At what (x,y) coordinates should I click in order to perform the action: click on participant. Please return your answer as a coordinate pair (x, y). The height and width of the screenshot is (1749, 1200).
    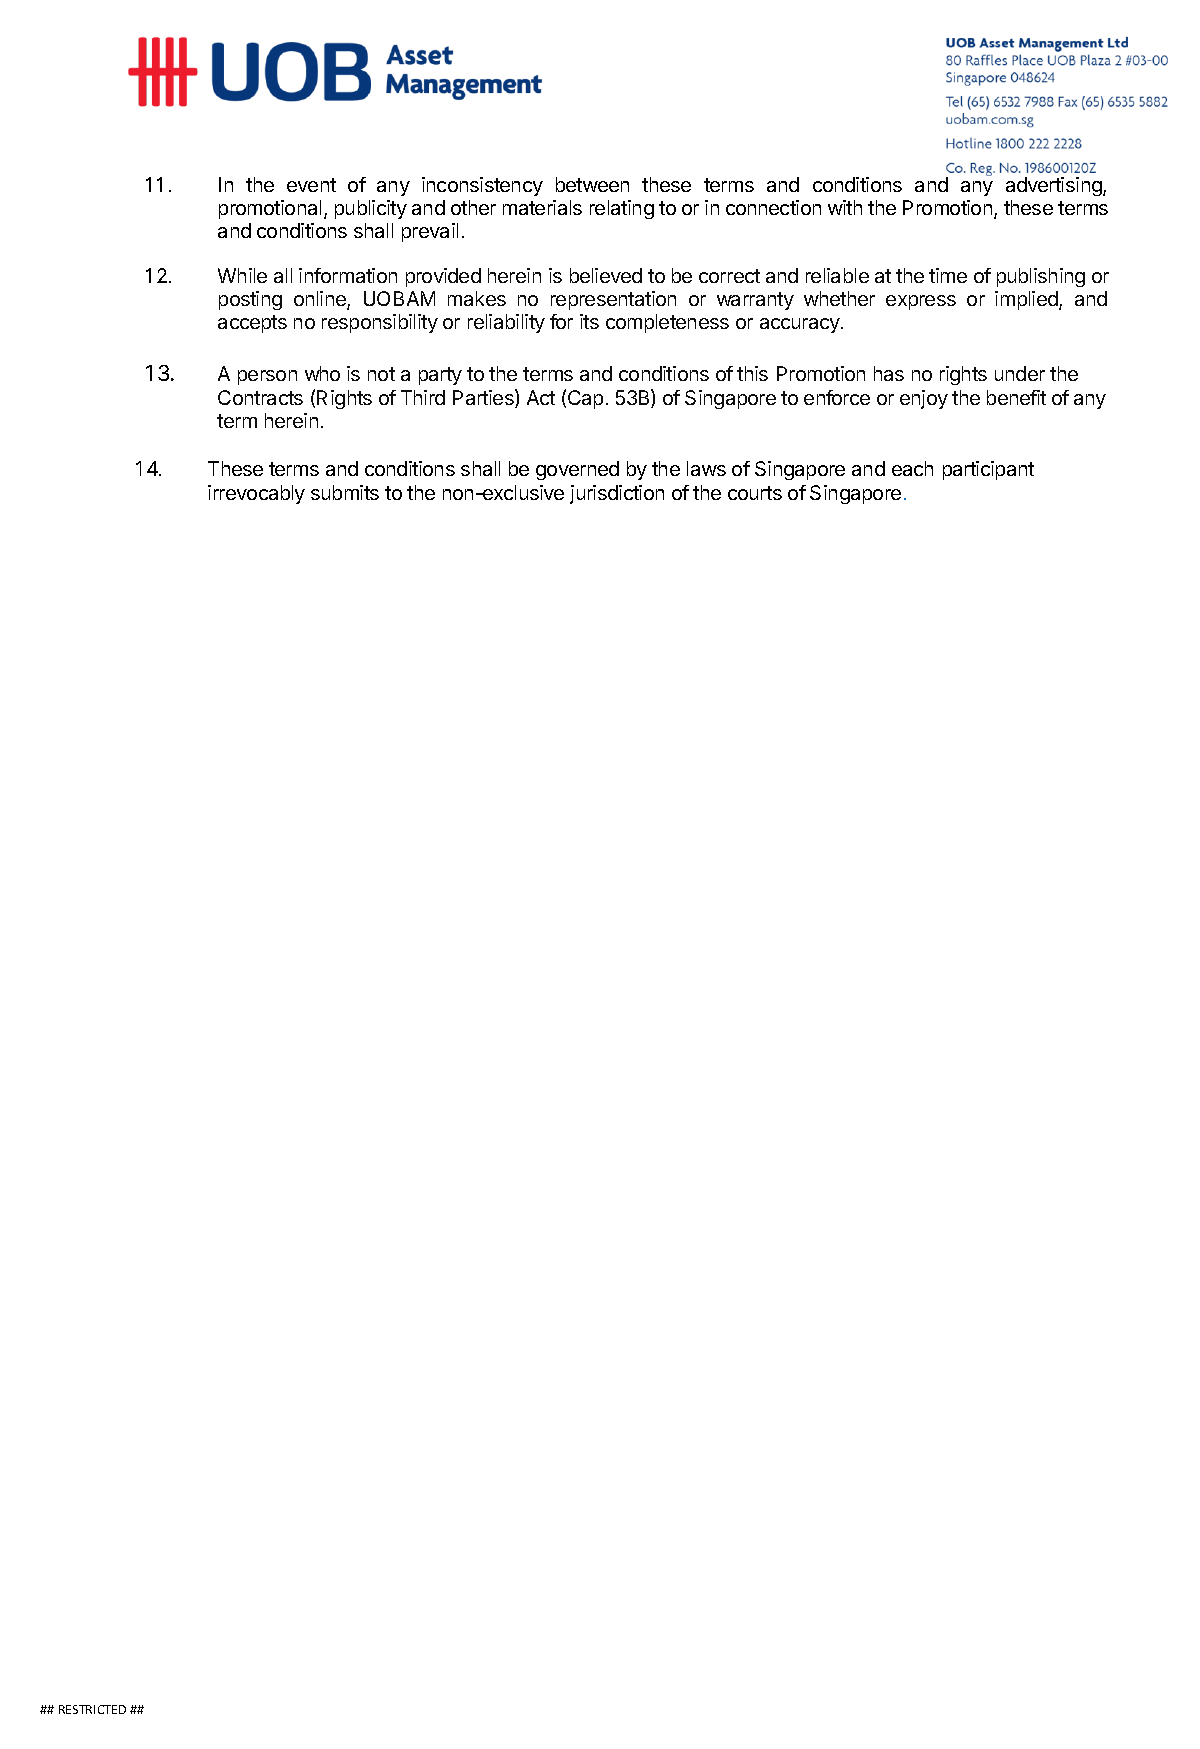
    Looking at the image, I should click on (988, 470).
